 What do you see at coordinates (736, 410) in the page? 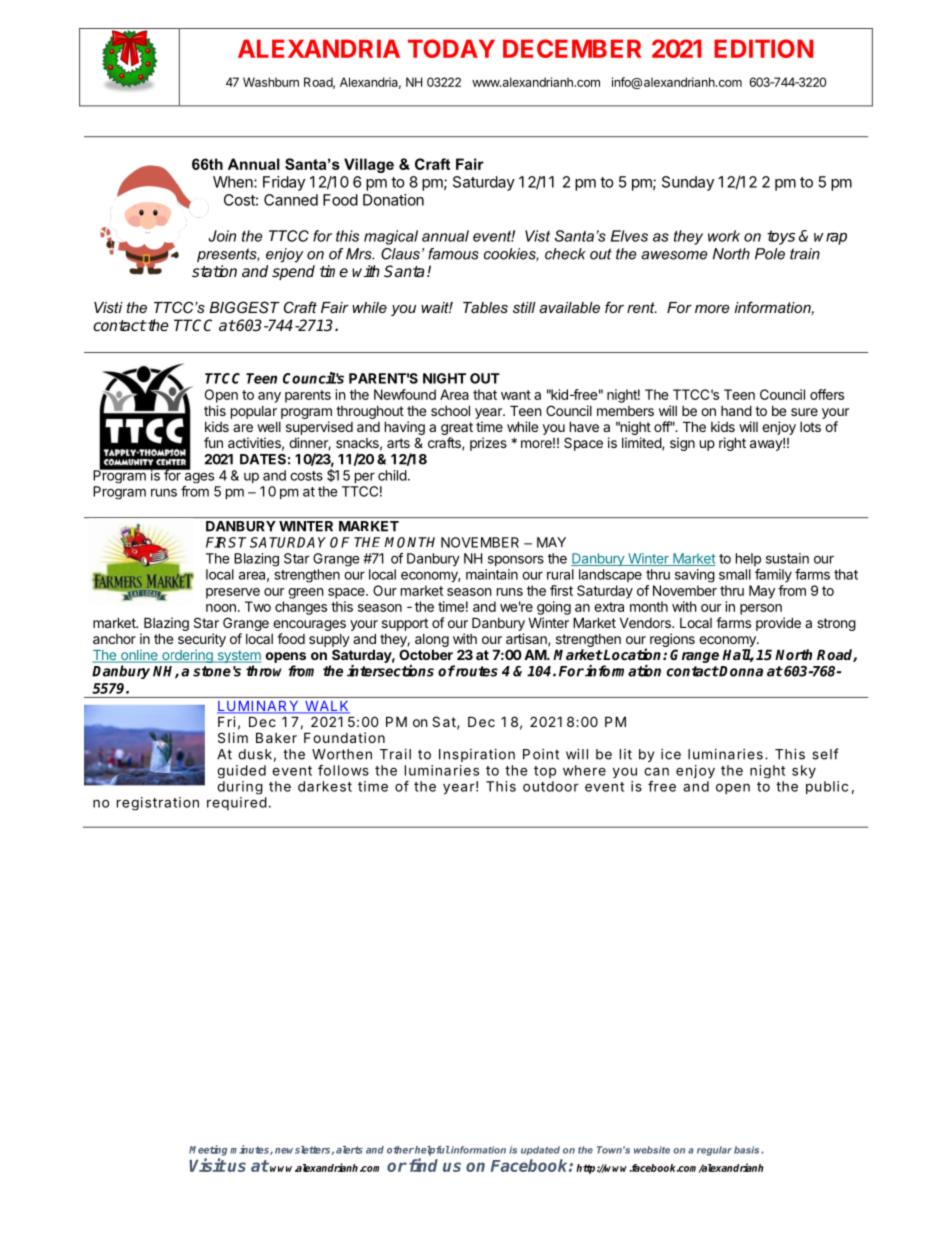
I see `hand` at bounding box center [736, 410].
